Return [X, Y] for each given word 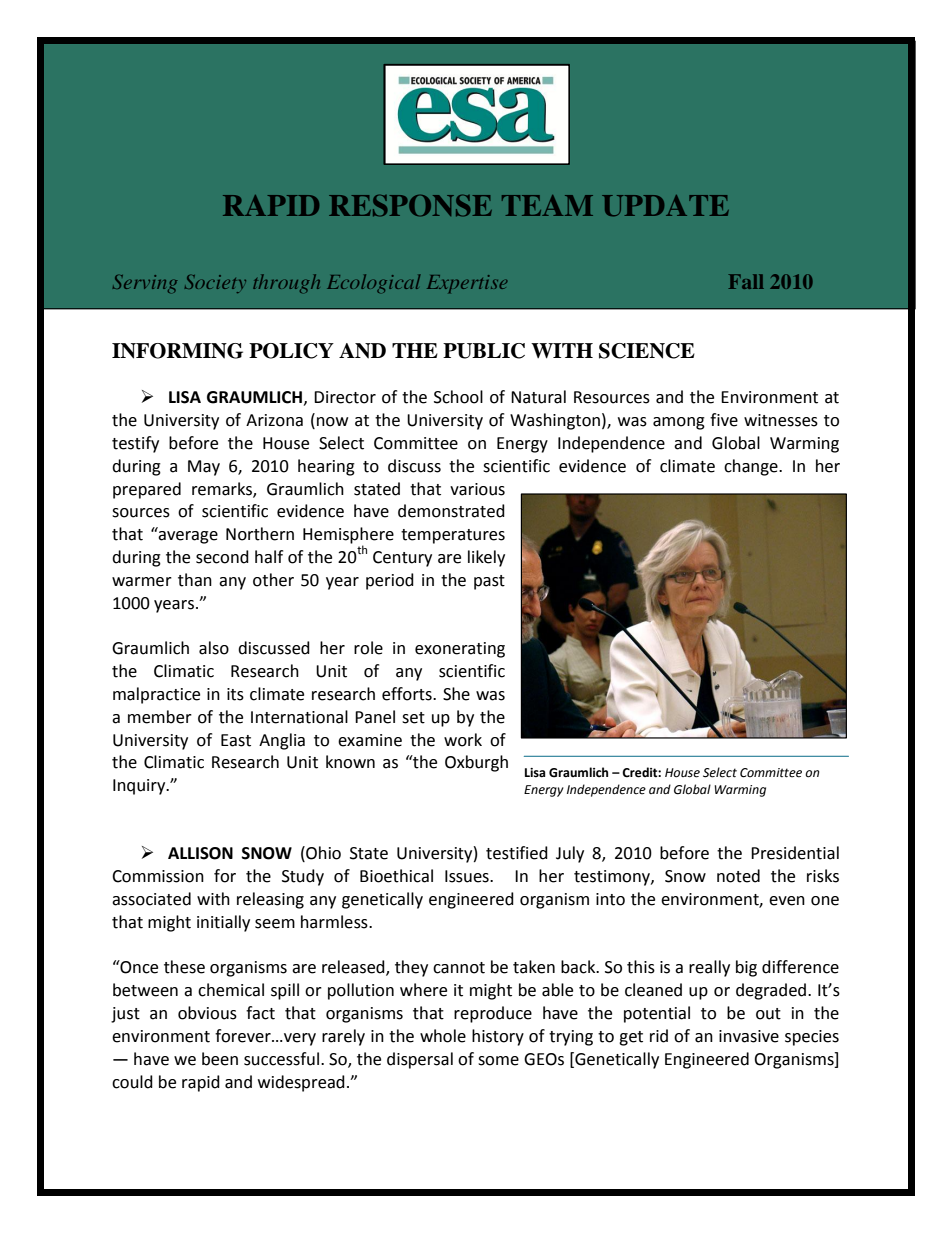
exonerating [460, 650]
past [489, 582]
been [220, 1059]
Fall [746, 281]
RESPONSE [410, 206]
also [214, 648]
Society [215, 284]
